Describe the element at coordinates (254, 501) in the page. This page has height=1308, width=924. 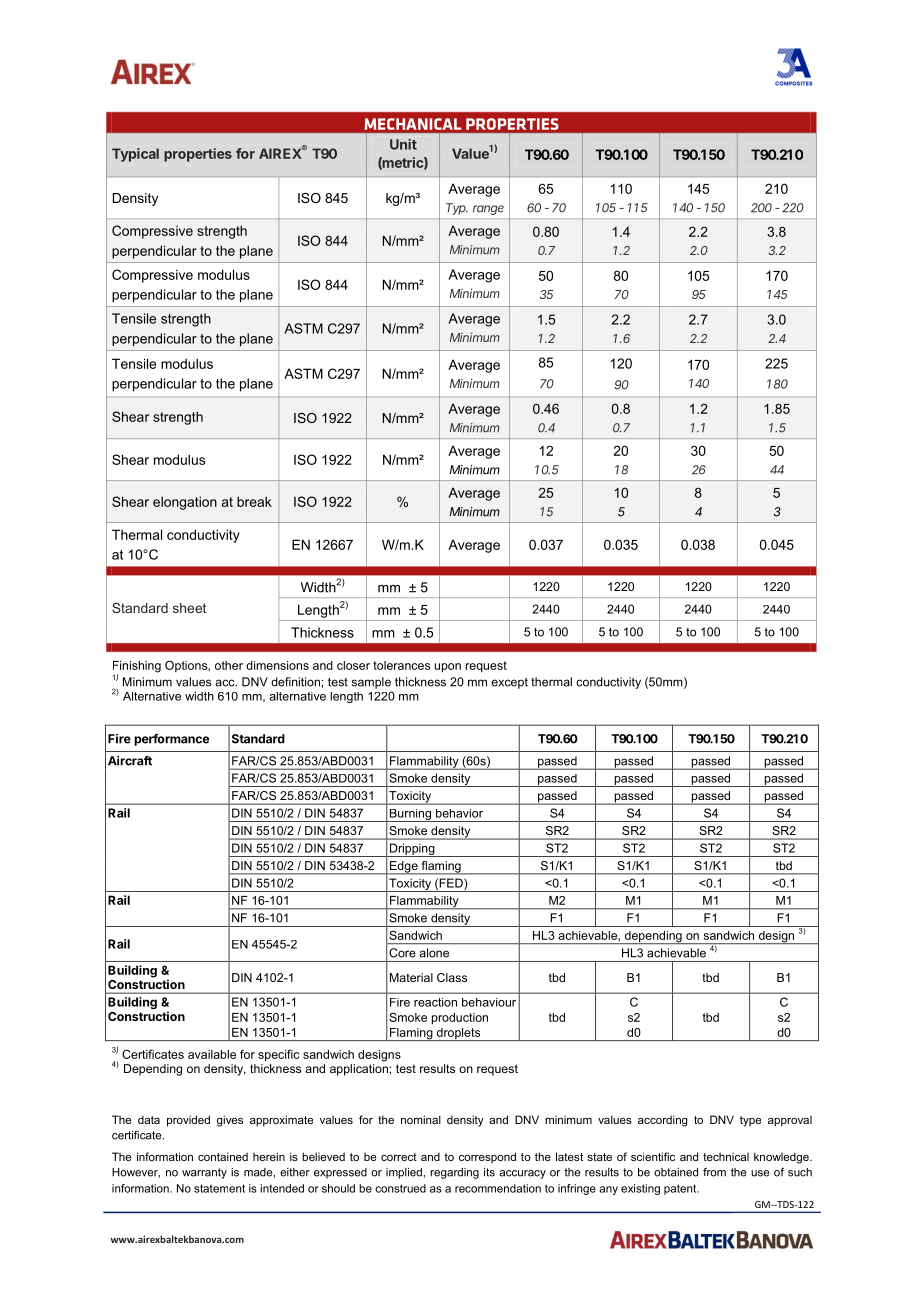
I see `break` at that location.
